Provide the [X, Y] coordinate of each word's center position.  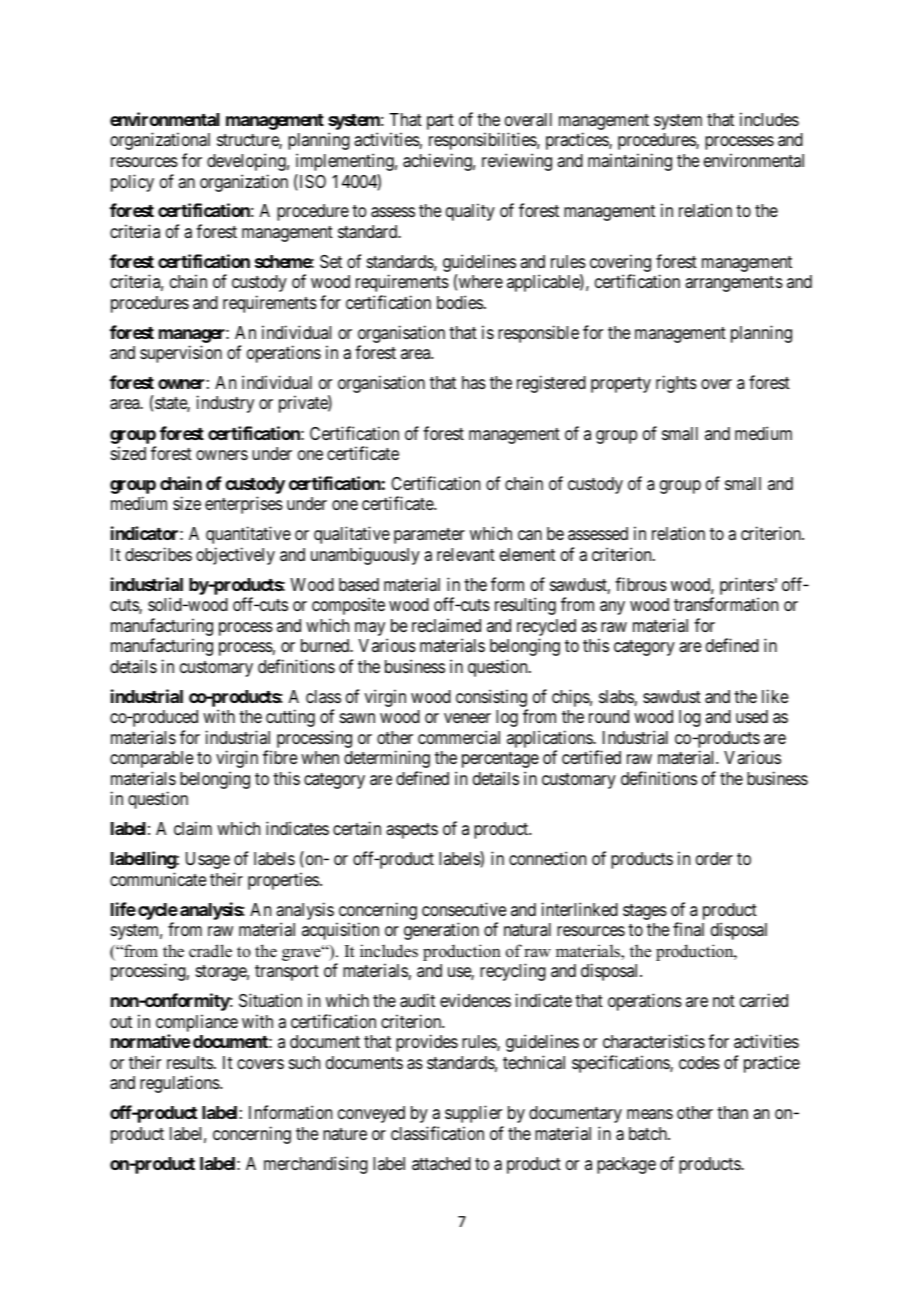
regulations [180, 1084]
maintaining [630, 162]
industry [225, 404]
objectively [235, 556]
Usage [208, 860]
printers [747, 587]
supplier [473, 1114]
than [732, 1112]
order [714, 858]
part [440, 122]
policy [132, 183]
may [371, 630]
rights [676, 384]
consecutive [464, 909]
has [474, 382]
